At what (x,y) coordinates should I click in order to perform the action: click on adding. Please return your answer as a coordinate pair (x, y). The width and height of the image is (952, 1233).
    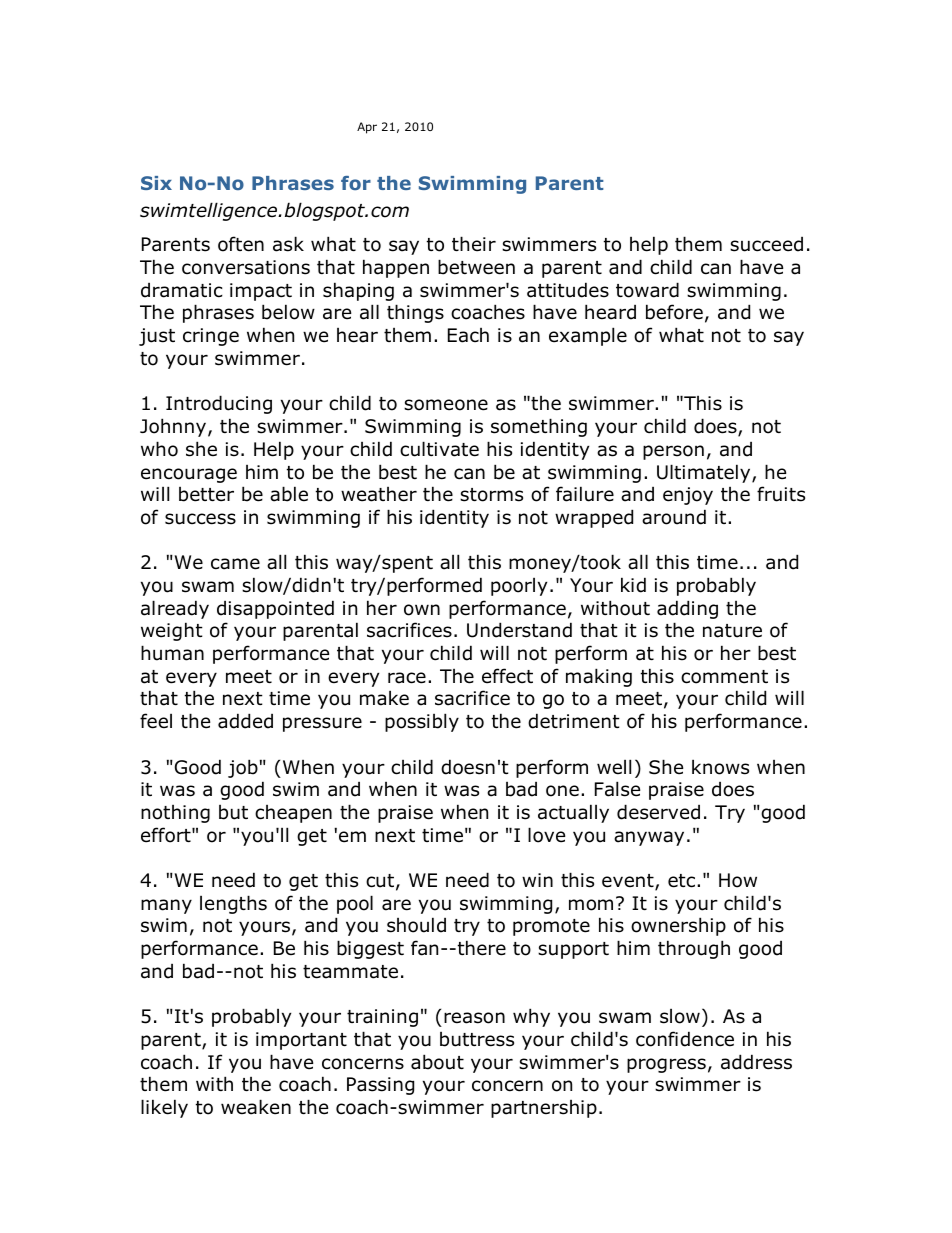
    Looking at the image, I should click on (687, 609).
